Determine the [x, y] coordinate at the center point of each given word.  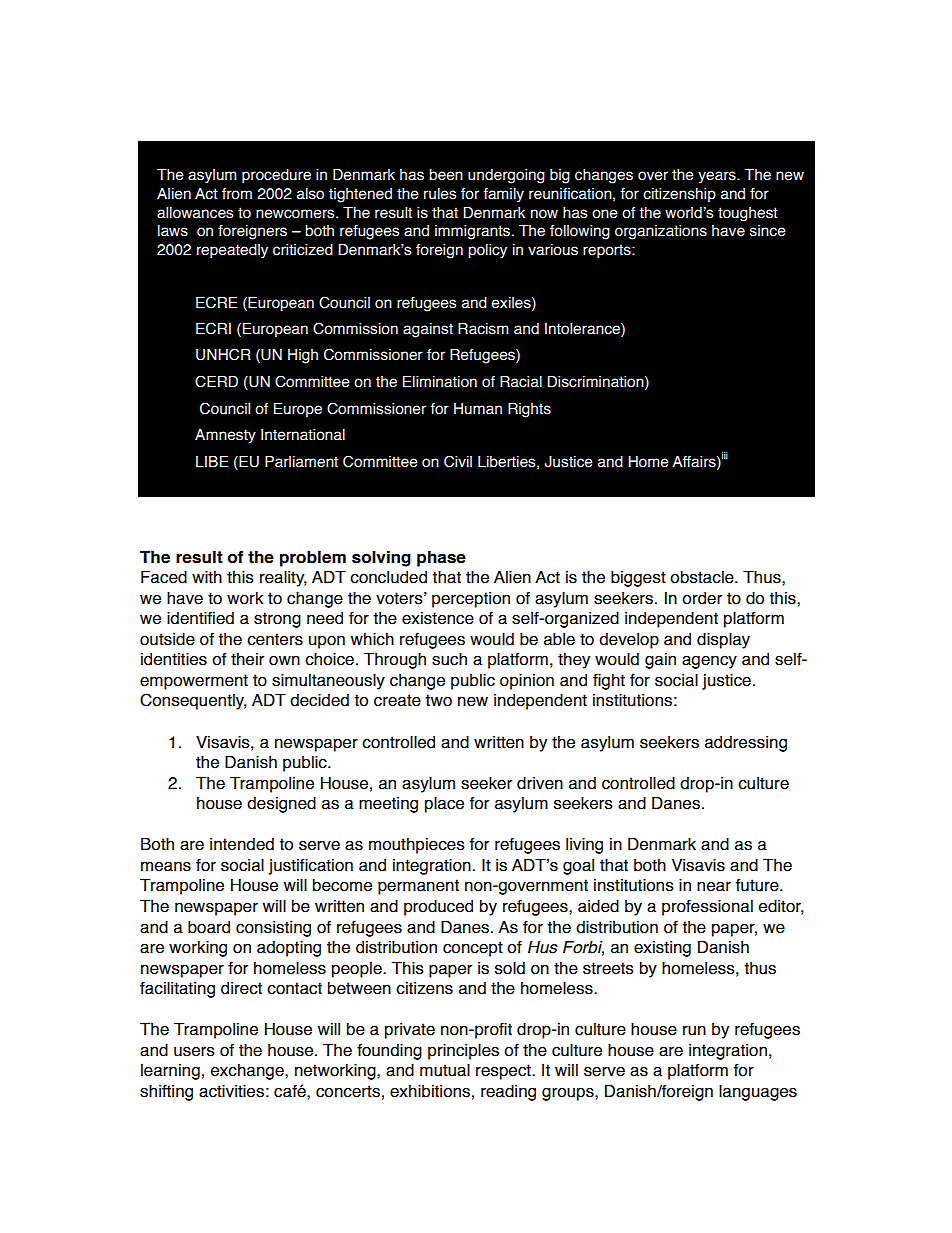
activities [231, 1091]
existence [438, 618]
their [247, 659]
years [718, 177]
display [723, 641]
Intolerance [583, 330]
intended [242, 844]
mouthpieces [417, 846]
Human [478, 409]
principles [463, 1052]
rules [440, 194]
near [714, 887]
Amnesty [225, 436]
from [237, 194]
